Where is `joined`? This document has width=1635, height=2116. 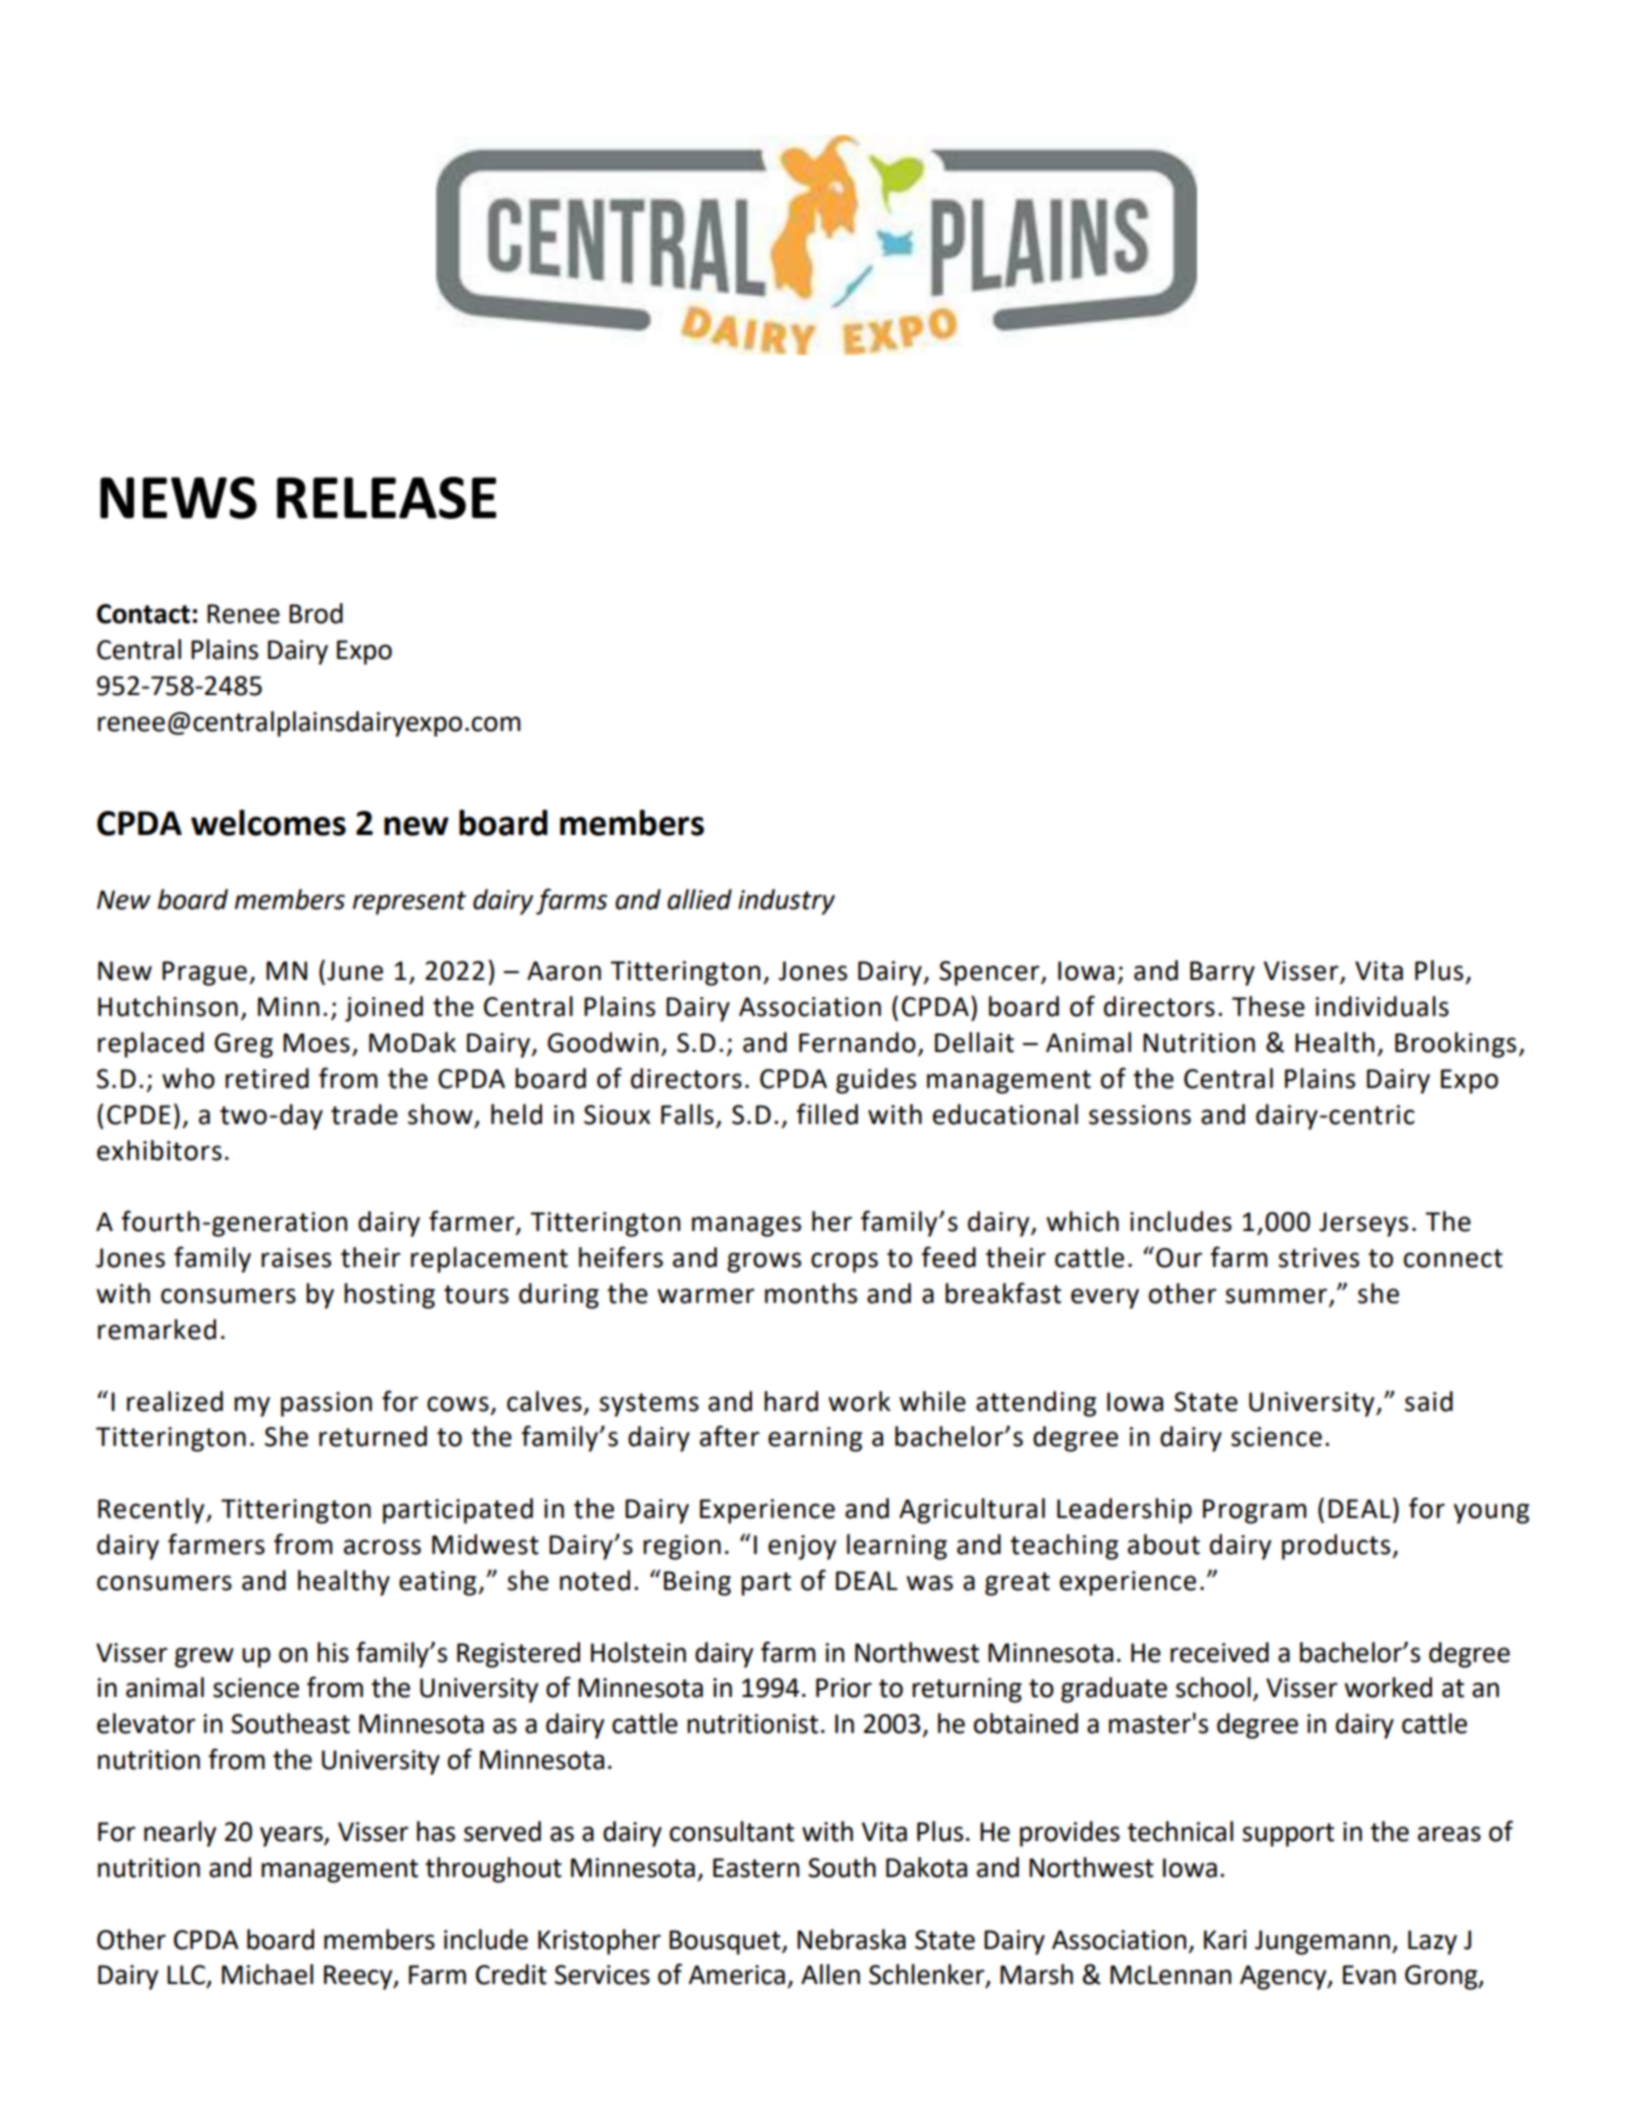
joined is located at coordinates (384, 1009).
